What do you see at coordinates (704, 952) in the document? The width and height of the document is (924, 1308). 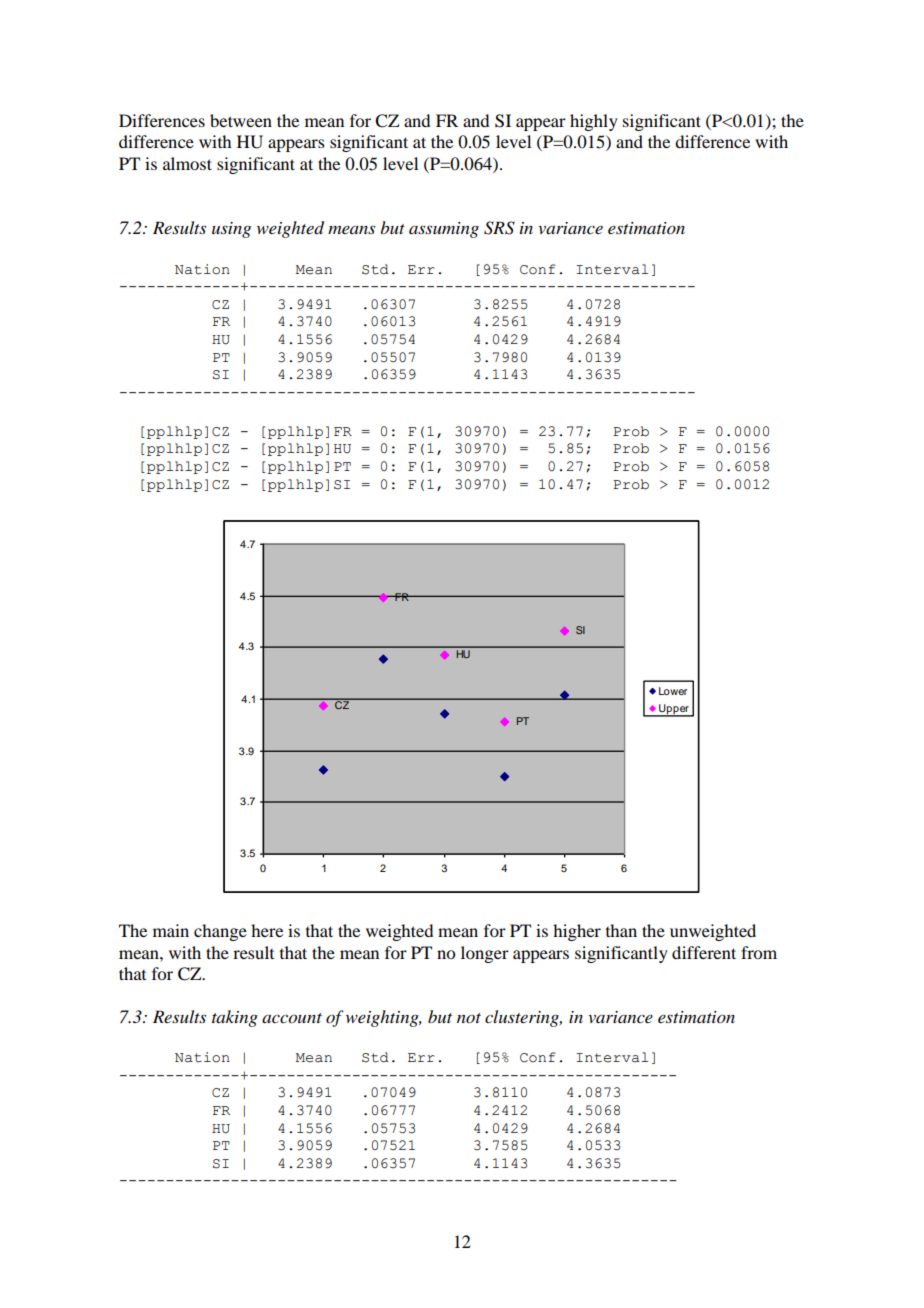 I see `different` at bounding box center [704, 952].
